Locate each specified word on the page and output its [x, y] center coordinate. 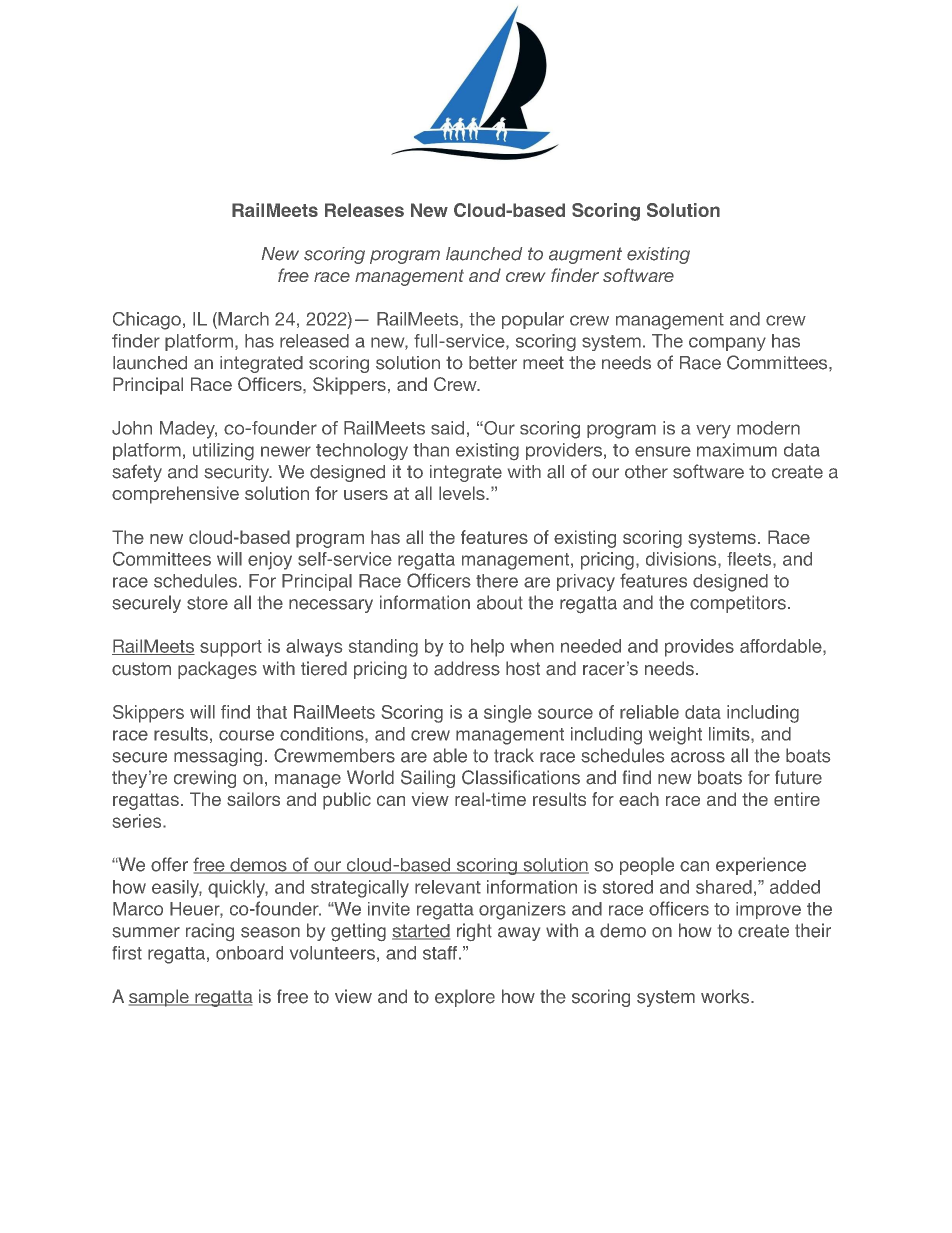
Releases [364, 210]
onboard [249, 953]
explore [465, 998]
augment [585, 255]
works [726, 996]
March [242, 319]
